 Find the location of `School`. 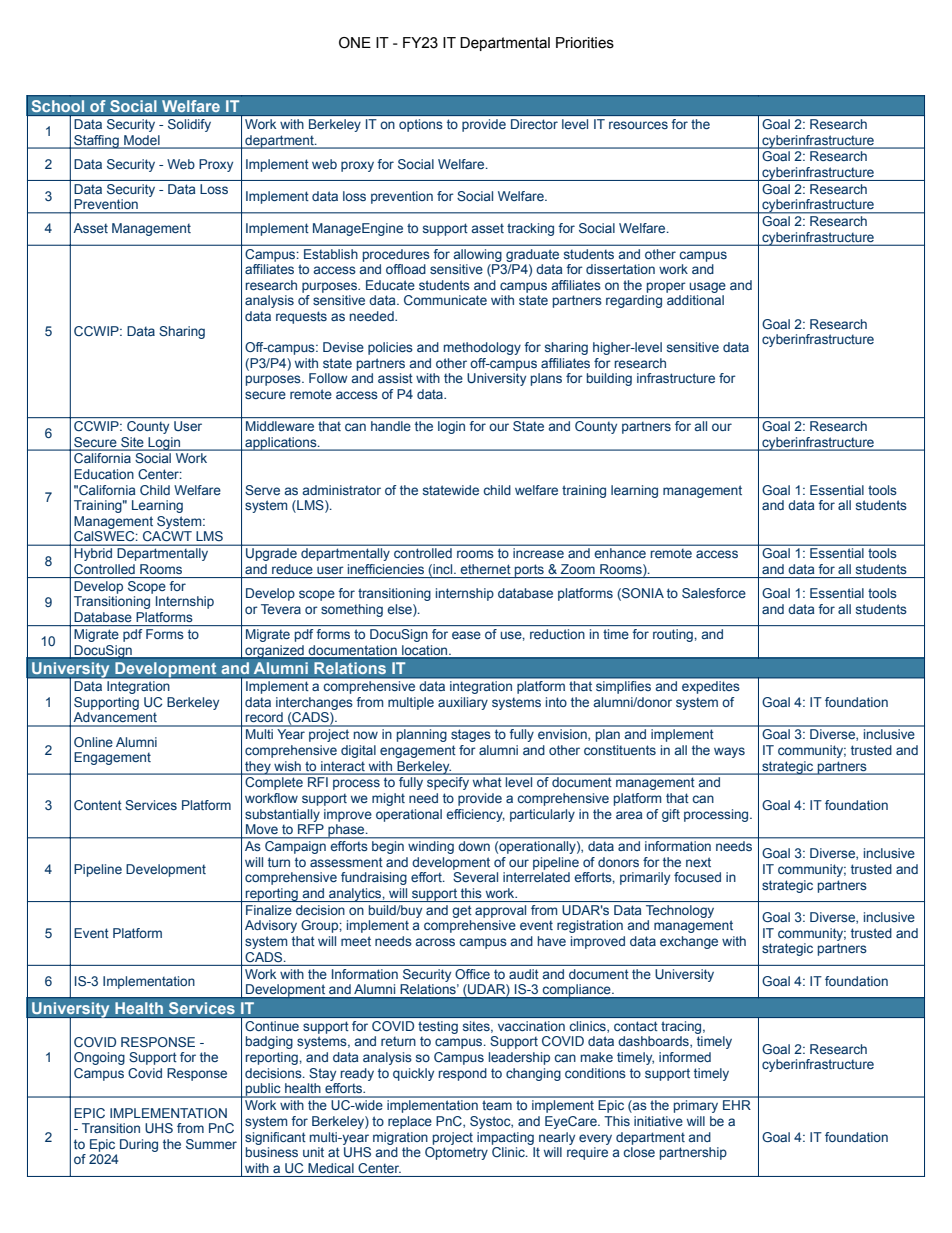

School is located at coordinates (58, 106).
